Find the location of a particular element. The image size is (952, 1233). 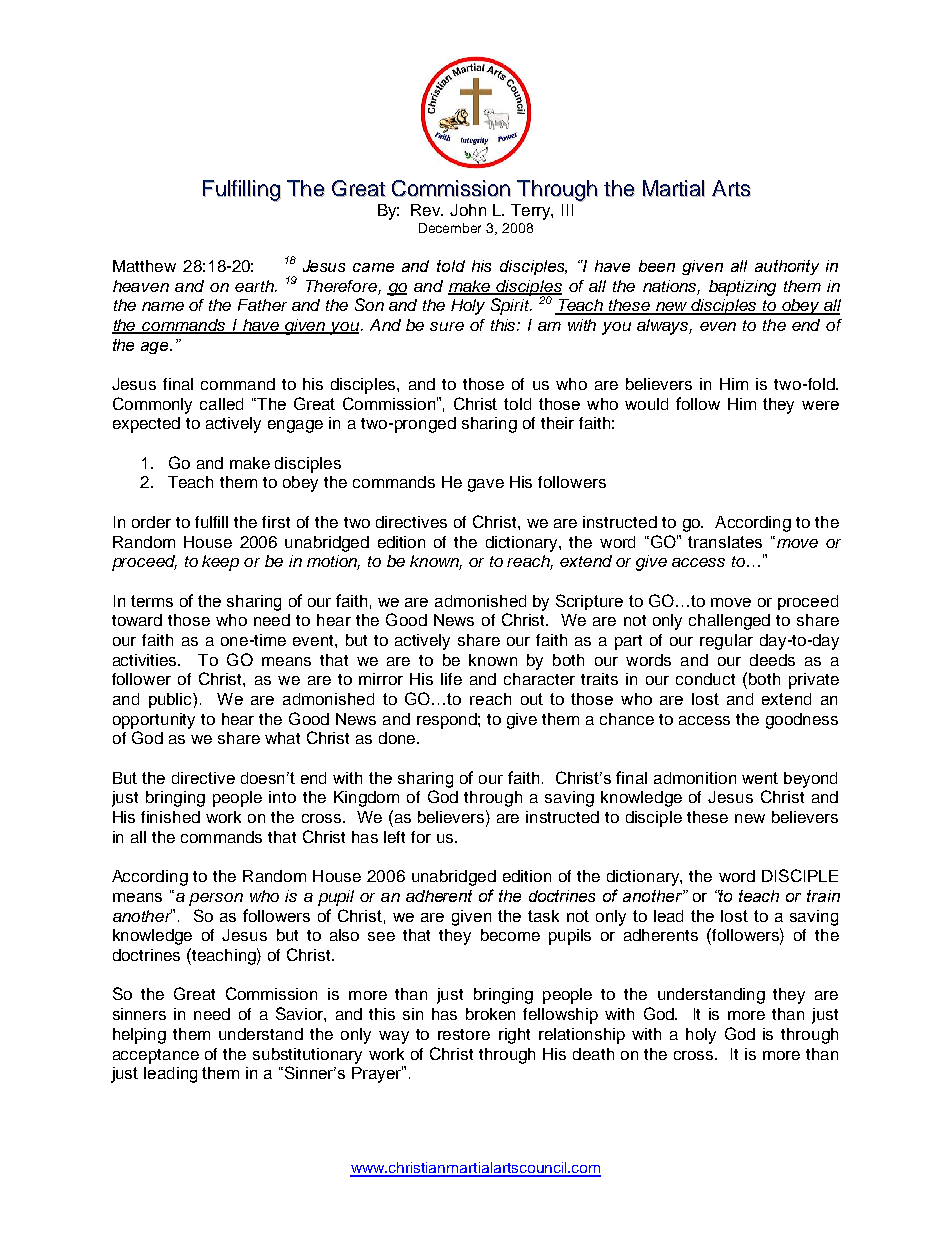

gave is located at coordinates (486, 485).
